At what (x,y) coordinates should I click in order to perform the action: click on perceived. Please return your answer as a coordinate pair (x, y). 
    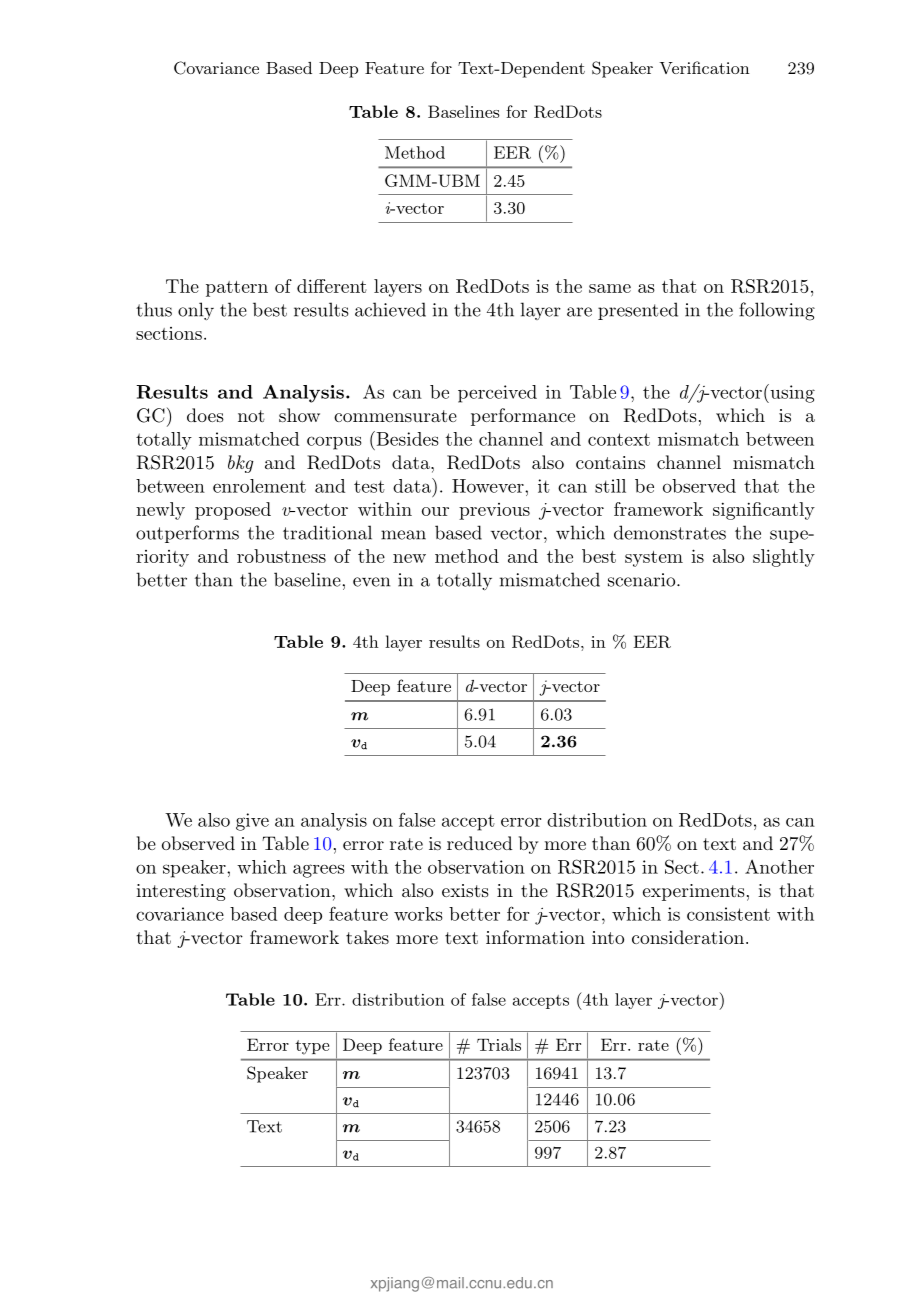
    Looking at the image, I should click on (497, 394).
